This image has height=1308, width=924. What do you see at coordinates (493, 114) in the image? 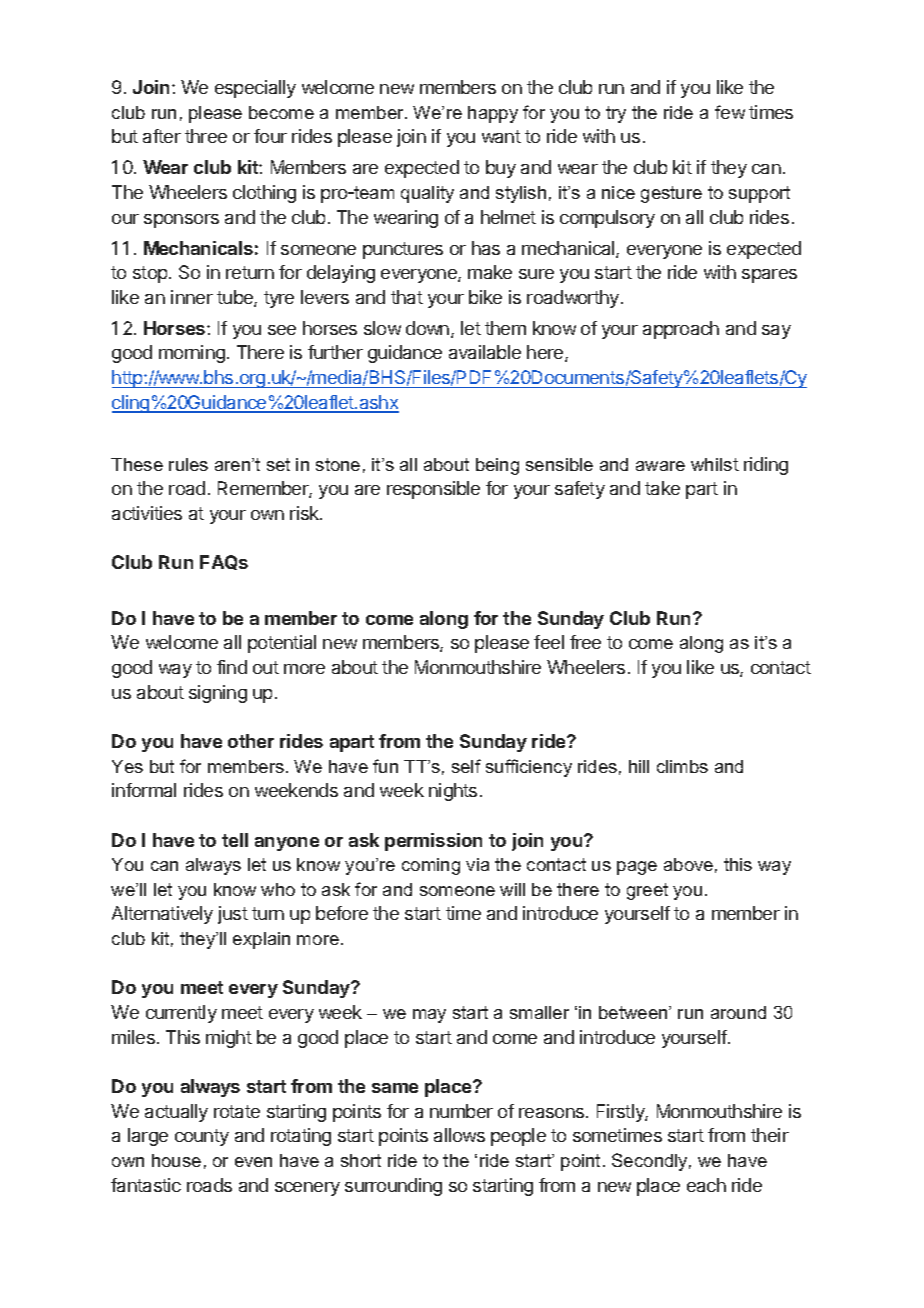
I see `happy` at bounding box center [493, 114].
